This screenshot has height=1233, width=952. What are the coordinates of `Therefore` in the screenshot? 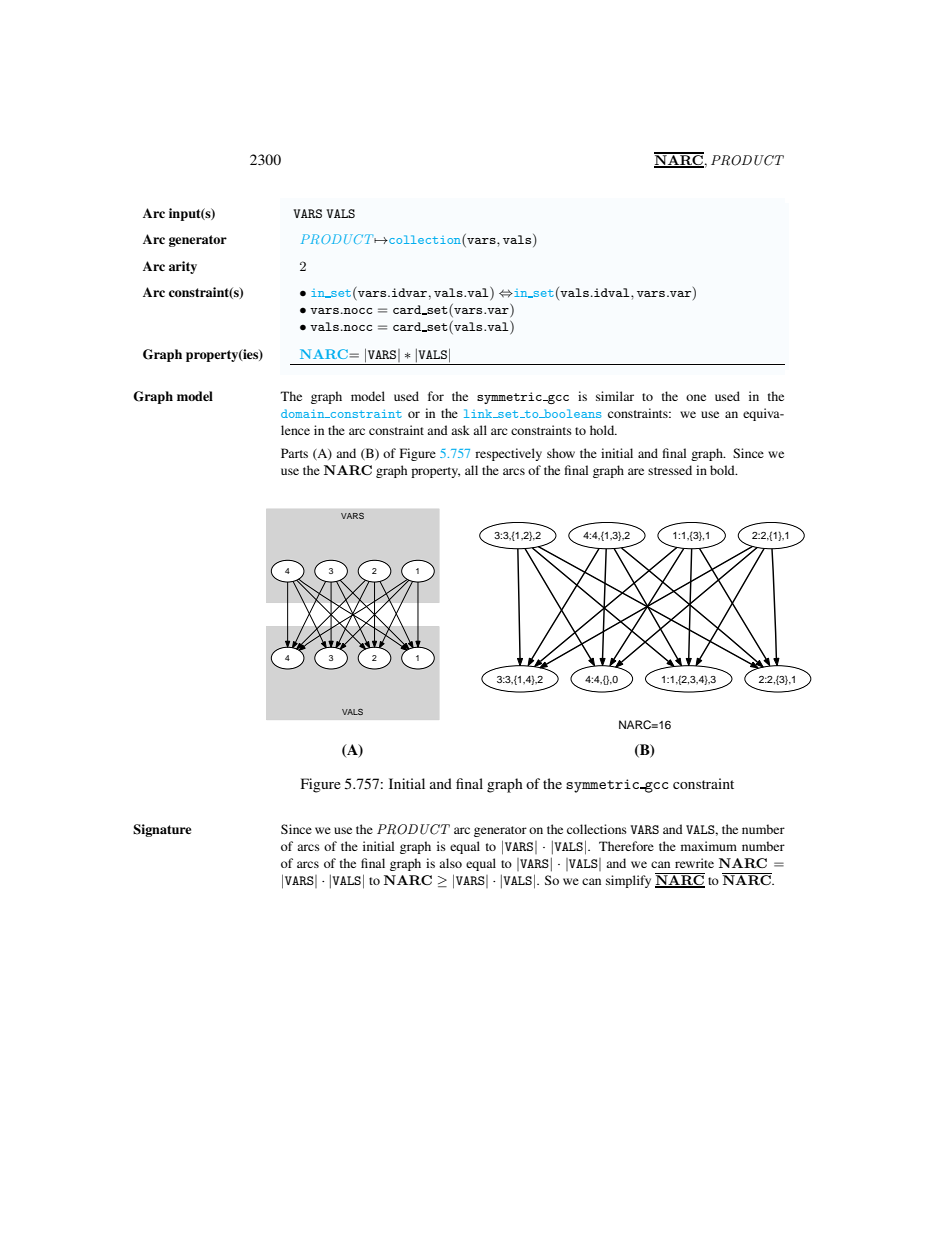 It's located at (626, 846).
